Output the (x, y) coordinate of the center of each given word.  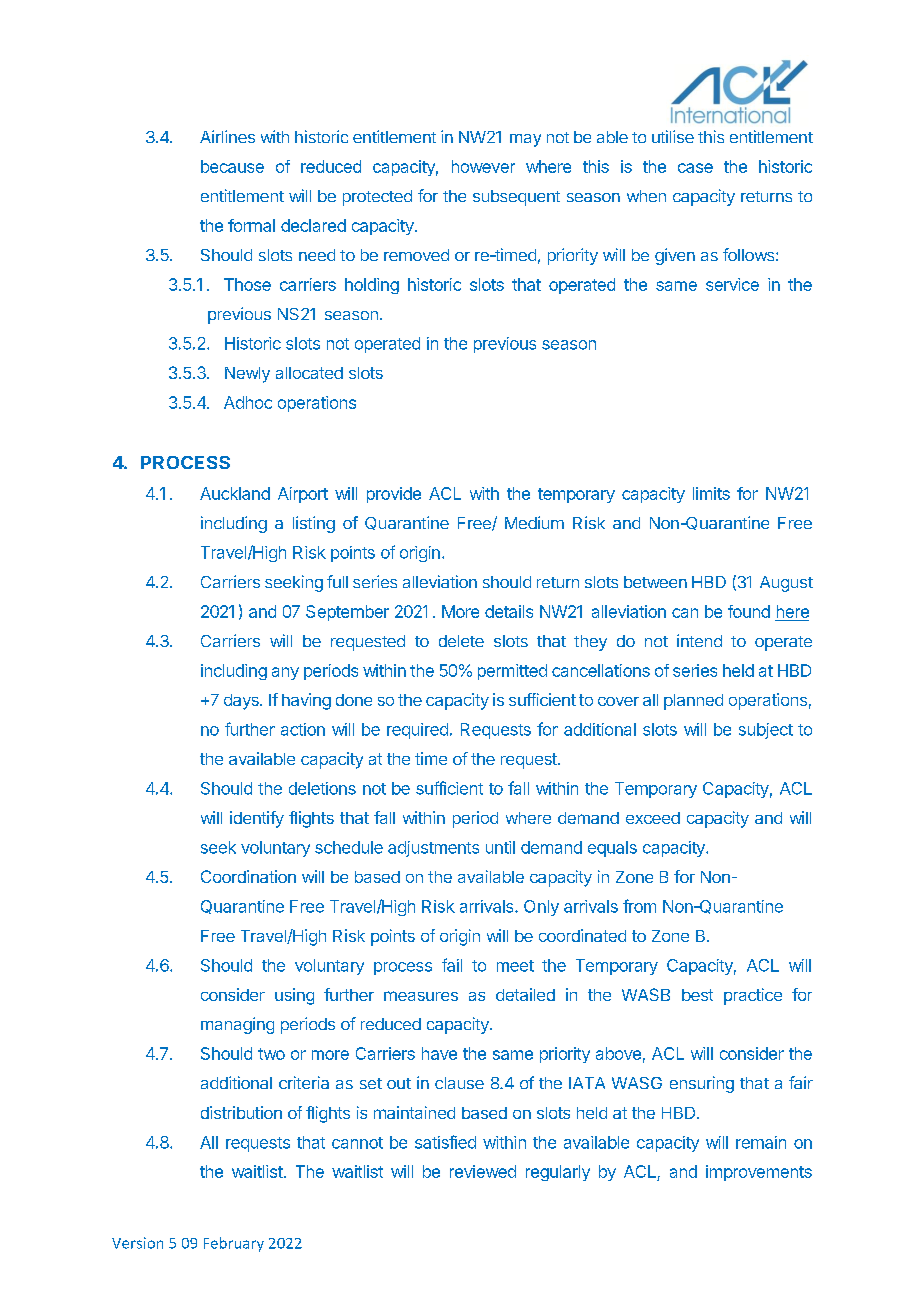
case (695, 168)
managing (237, 1025)
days (242, 702)
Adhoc (248, 402)
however (483, 166)
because (232, 166)
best (697, 995)
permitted (512, 672)
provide (394, 495)
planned (693, 702)
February (234, 1244)
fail (452, 965)
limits (711, 493)
